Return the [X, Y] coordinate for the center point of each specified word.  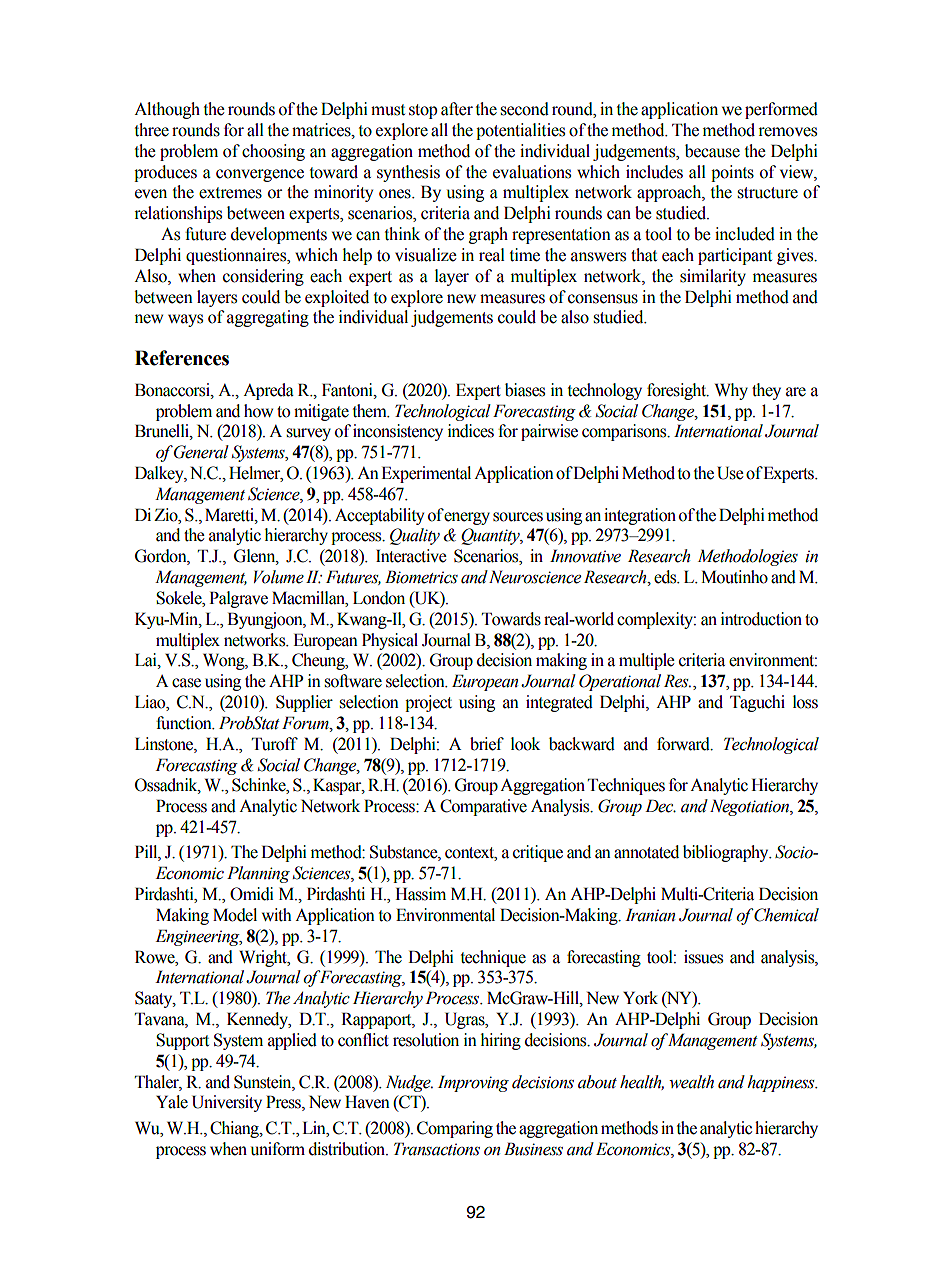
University [227, 1103]
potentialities [520, 131]
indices [471, 431]
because [712, 151]
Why [731, 391]
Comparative [483, 807]
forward [684, 744]
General [201, 452]
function [185, 723]
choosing [273, 152]
